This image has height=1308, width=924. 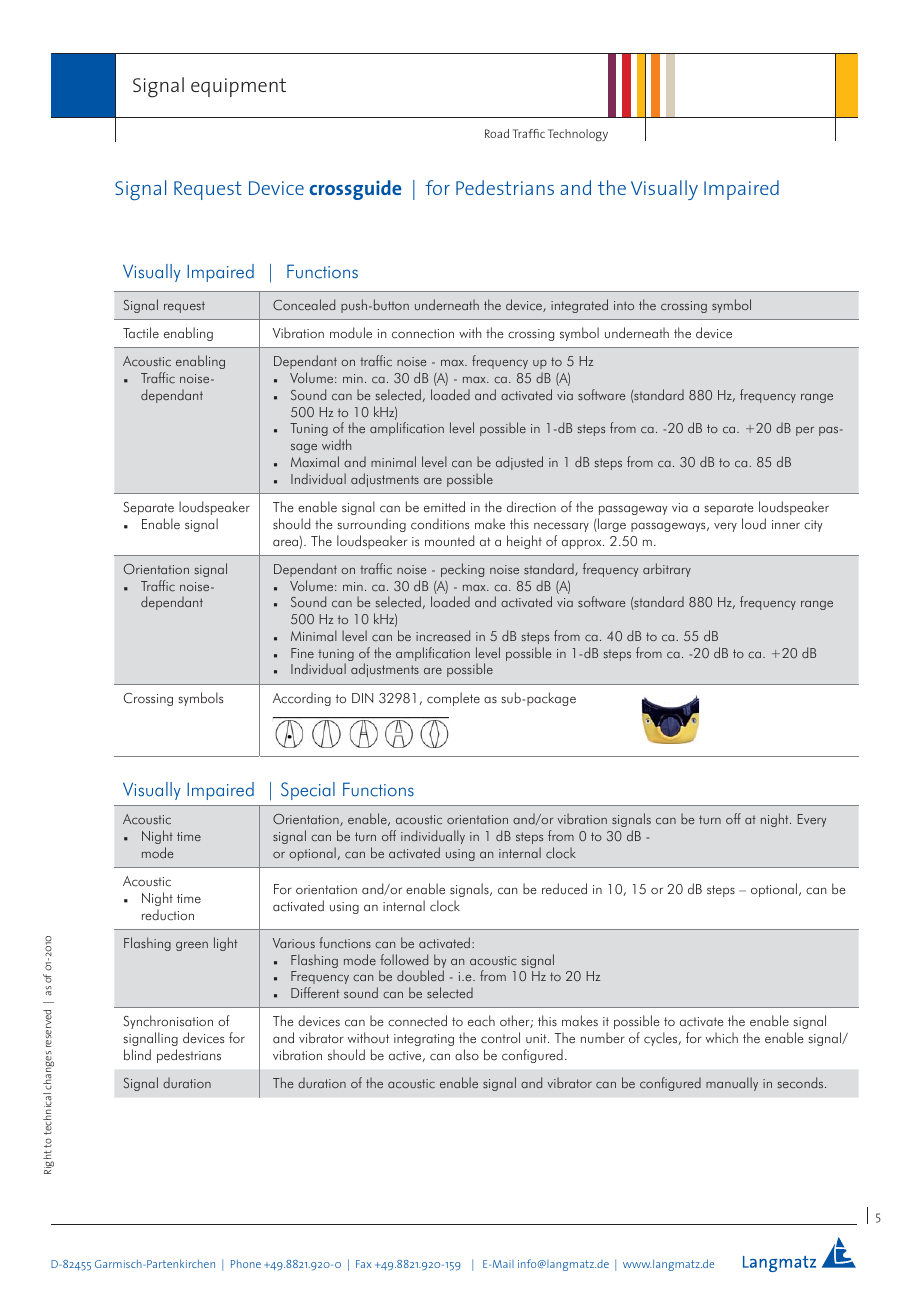 I want to click on Fine, so click(x=302, y=653).
